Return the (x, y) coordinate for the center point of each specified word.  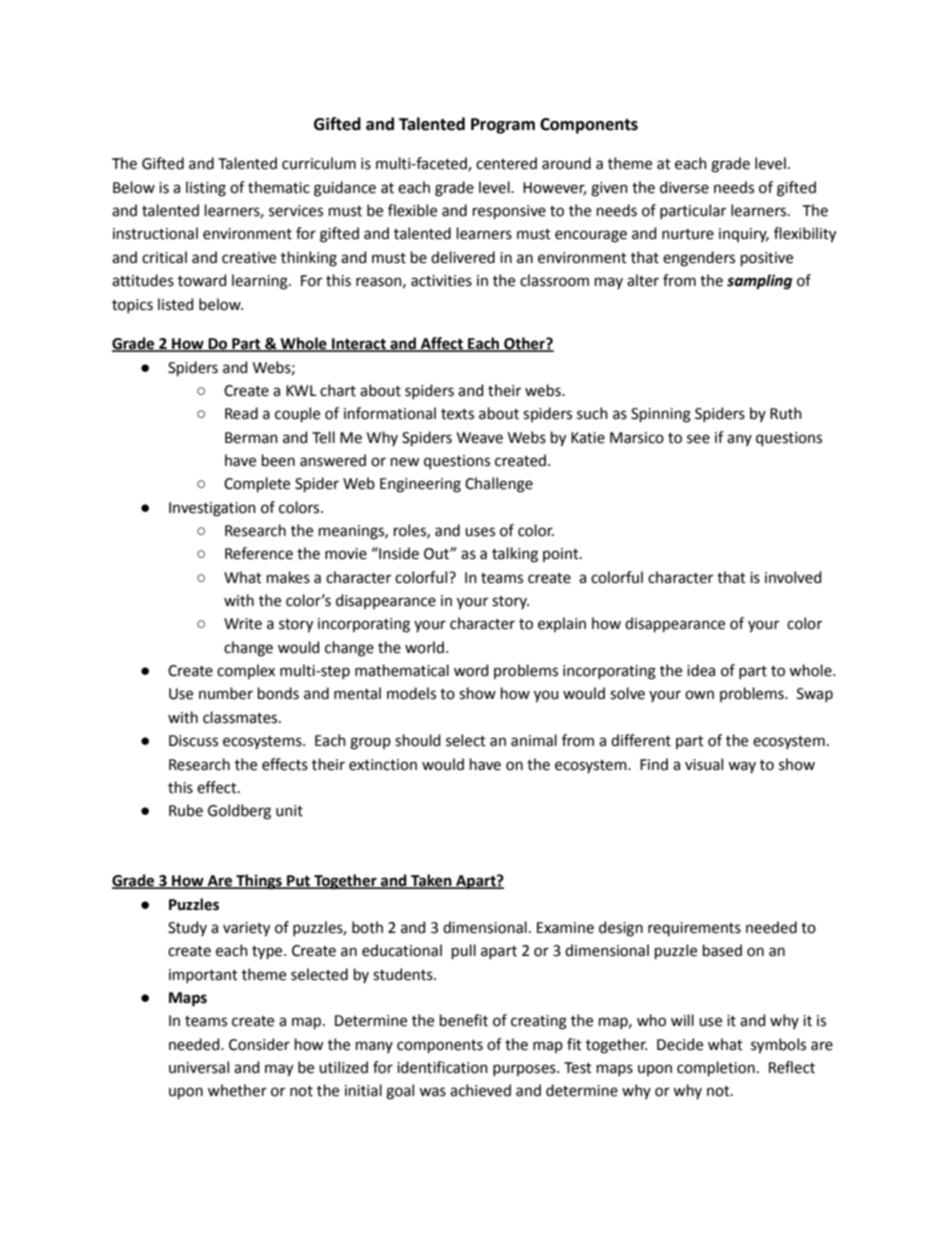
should (417, 740)
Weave (480, 438)
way (742, 767)
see (698, 439)
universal (199, 1067)
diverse (684, 187)
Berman (251, 438)
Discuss (193, 741)
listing (206, 189)
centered (506, 163)
